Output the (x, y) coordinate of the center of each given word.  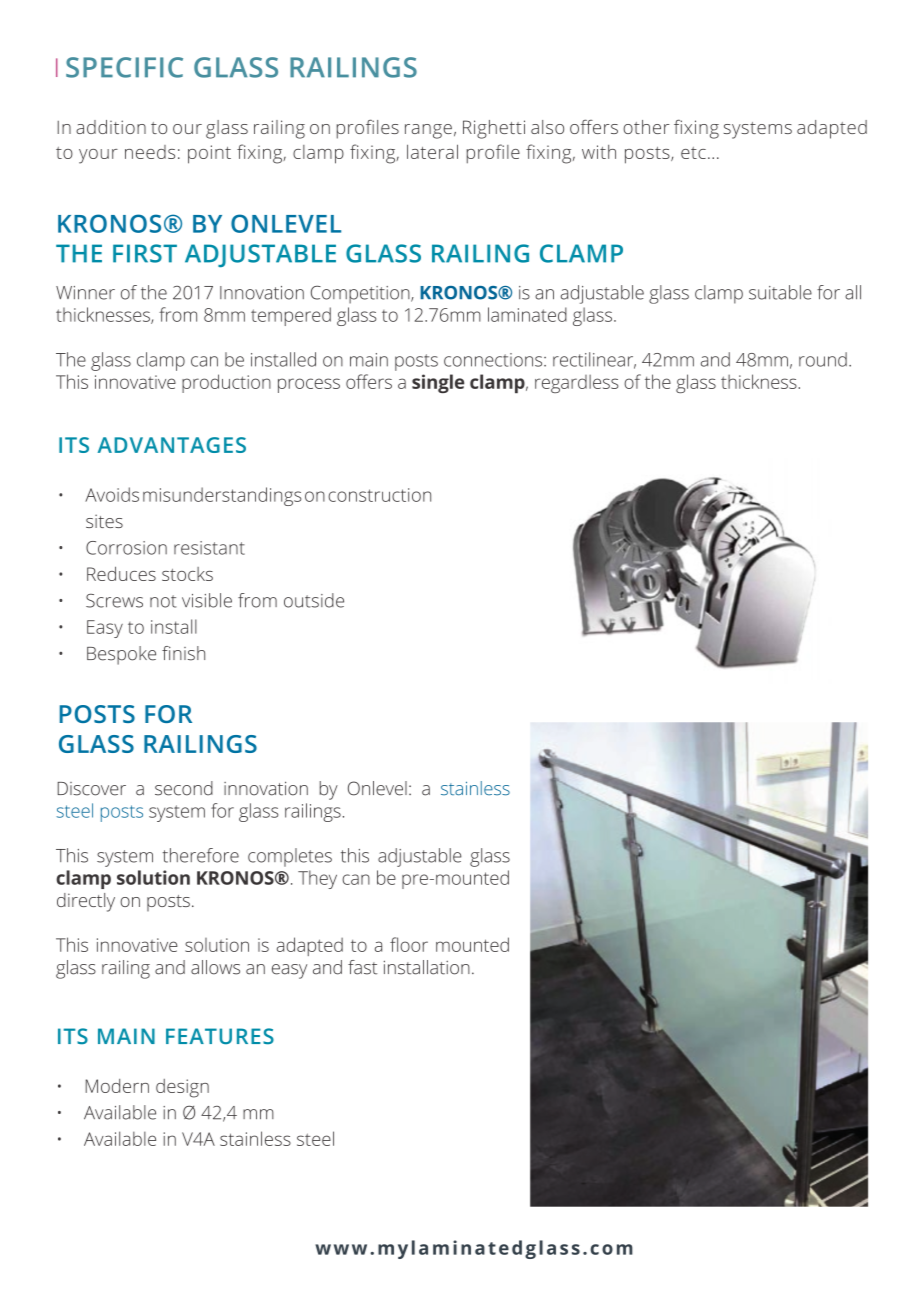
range (428, 131)
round (823, 359)
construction (379, 495)
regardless (577, 384)
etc (693, 153)
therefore (200, 855)
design (182, 1088)
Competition (361, 295)
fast (362, 967)
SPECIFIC (124, 67)
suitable (780, 292)
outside (314, 600)
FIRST (145, 253)
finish (183, 653)
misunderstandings (222, 496)
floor (409, 944)
